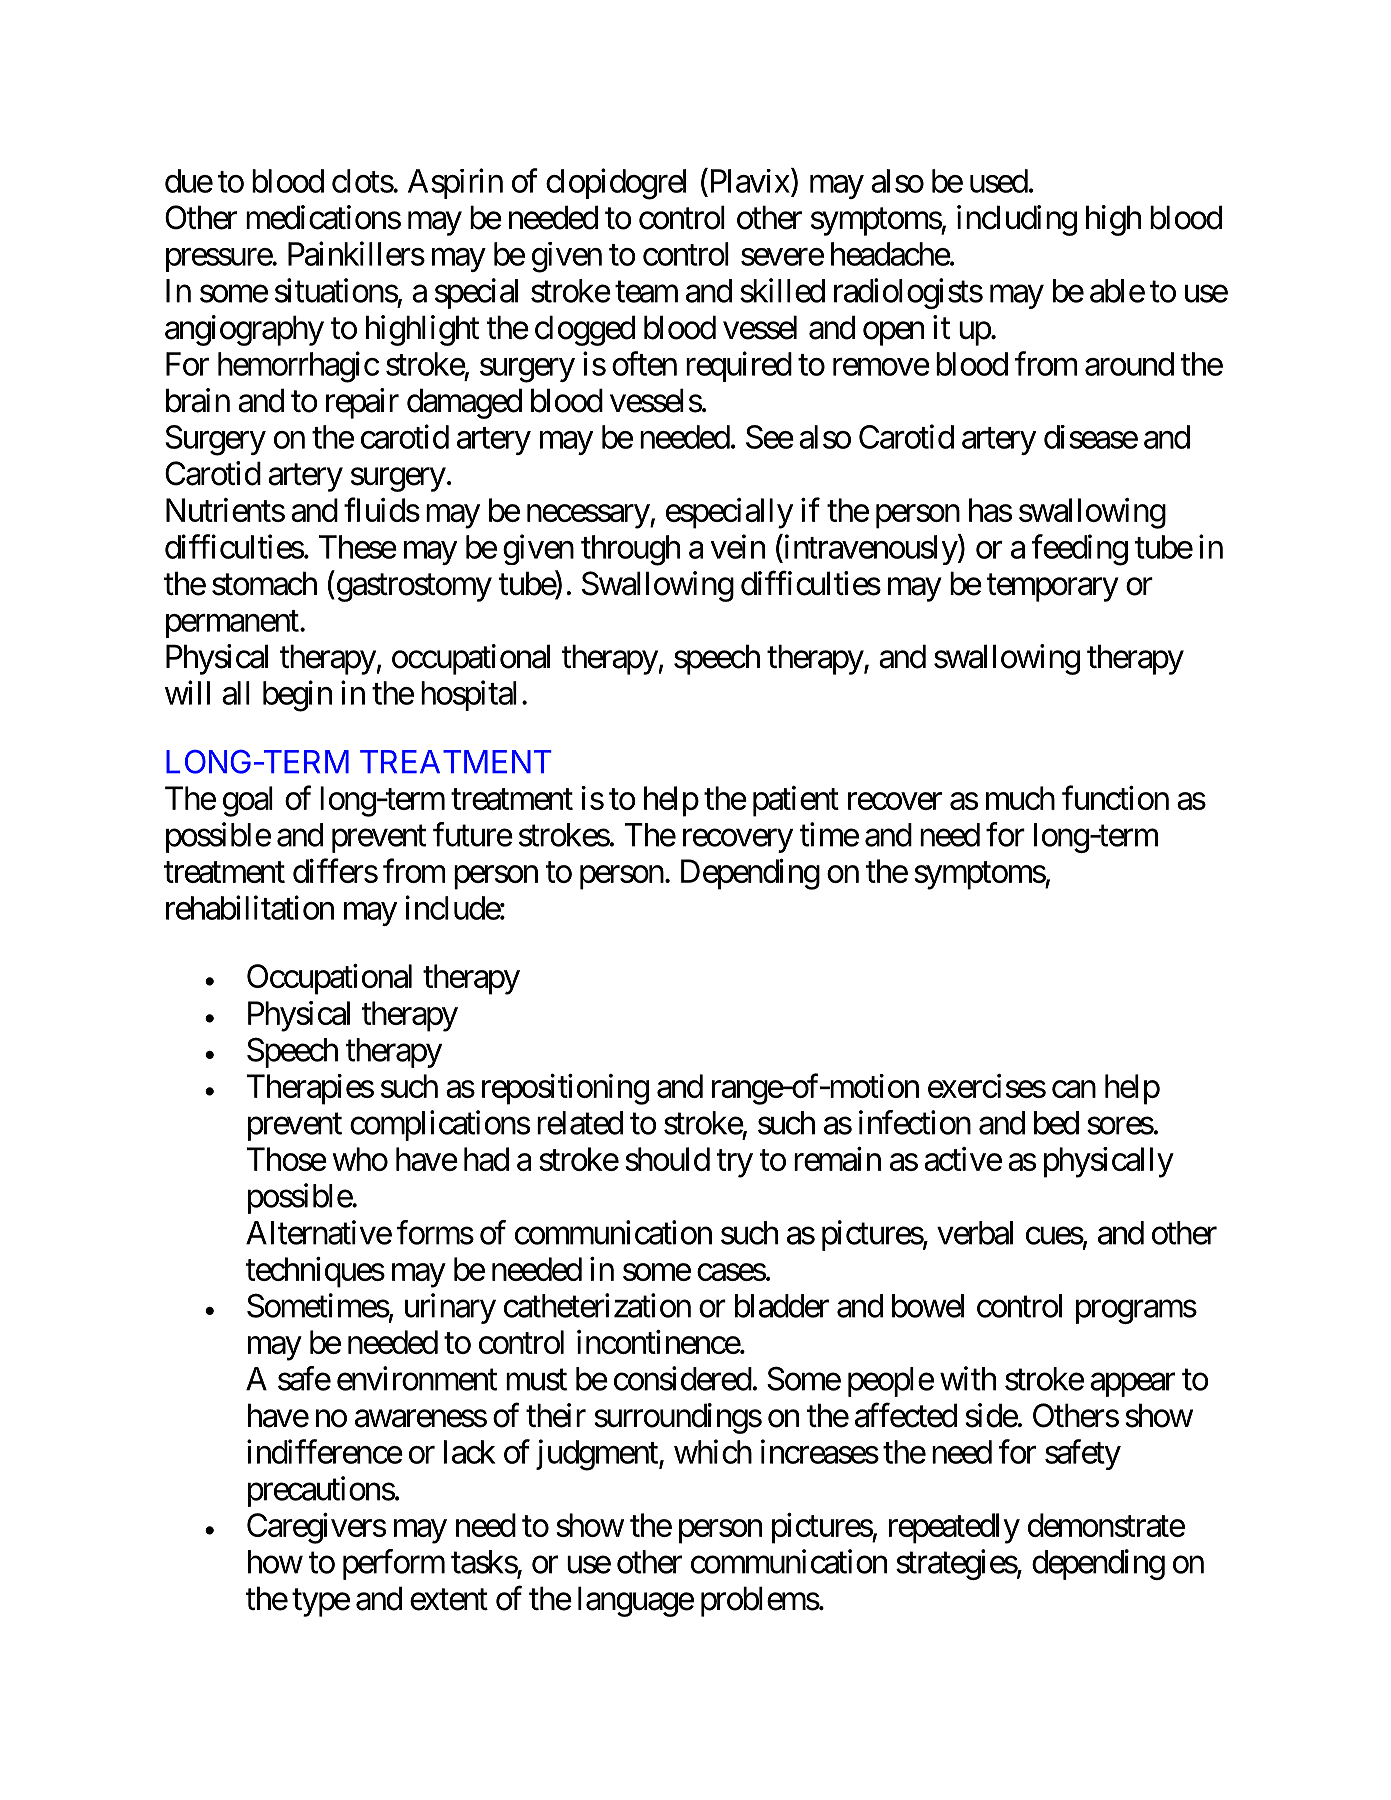 The image size is (1391, 1800). What do you see at coordinates (667, 1159) in the screenshot?
I see `should` at bounding box center [667, 1159].
